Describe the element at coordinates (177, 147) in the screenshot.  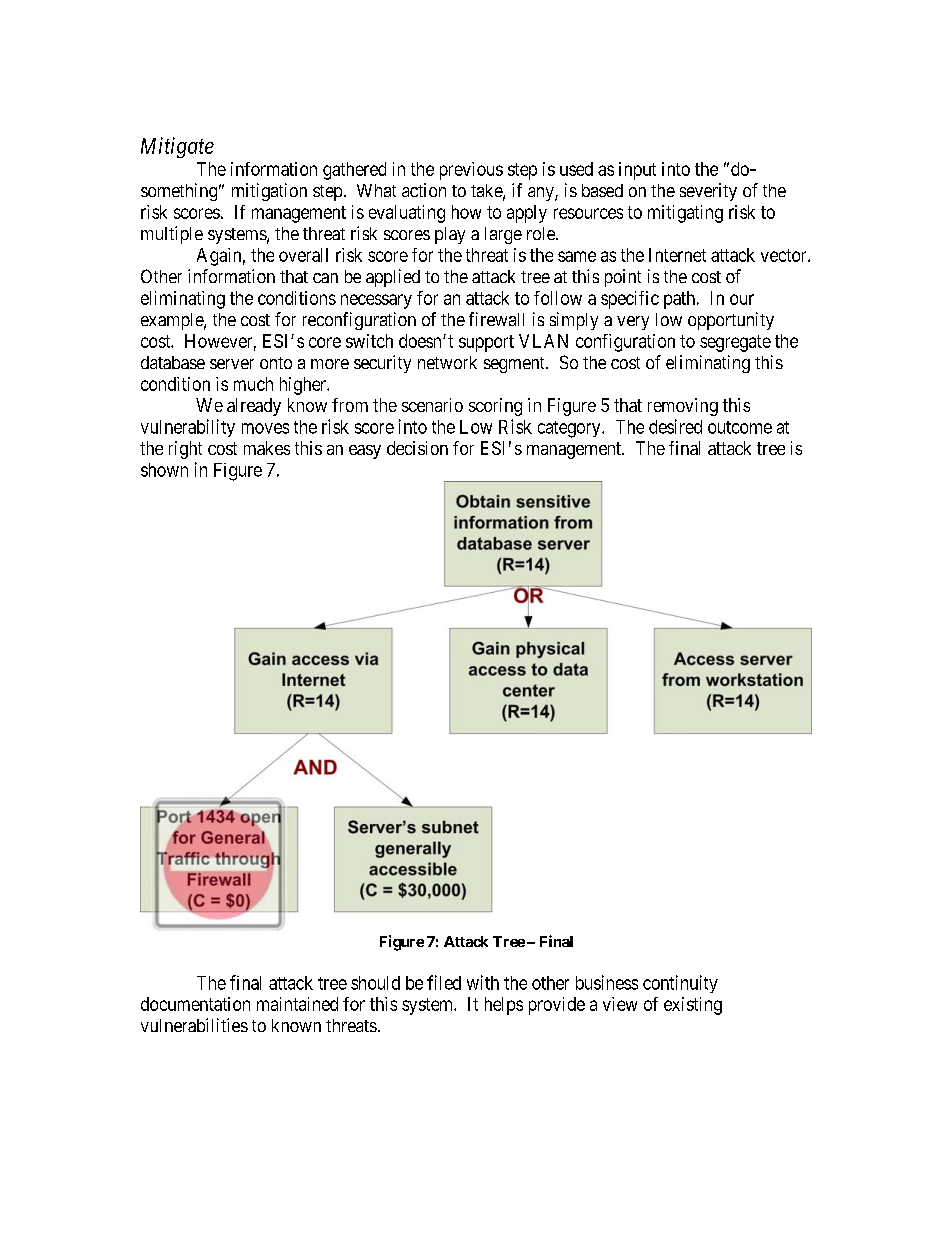
I see `Mitigate` at that location.
